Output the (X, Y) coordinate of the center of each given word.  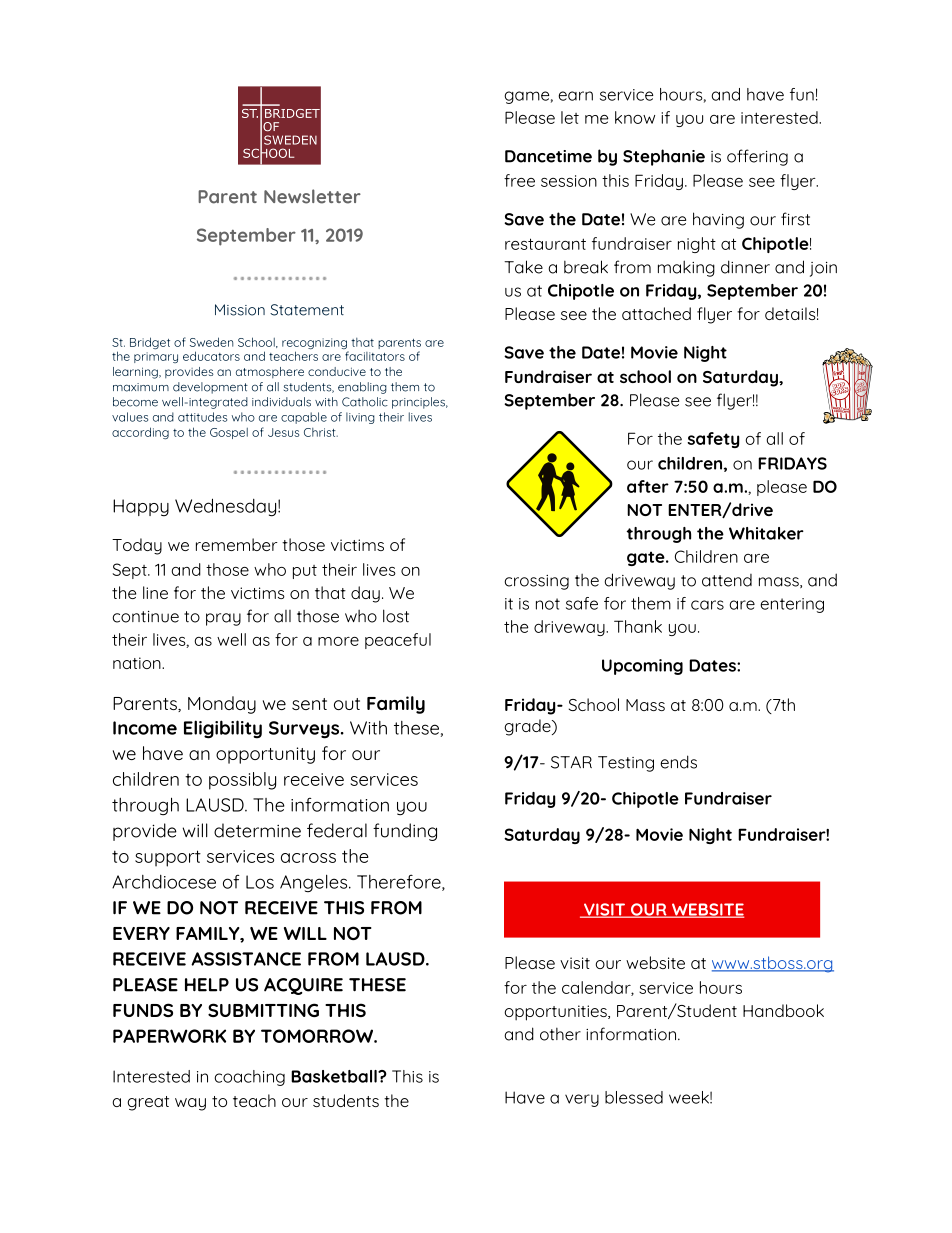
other (560, 1034)
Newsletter (312, 196)
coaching (249, 1078)
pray (223, 619)
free (519, 180)
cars (707, 605)
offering (757, 157)
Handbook (783, 1010)
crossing (536, 582)
